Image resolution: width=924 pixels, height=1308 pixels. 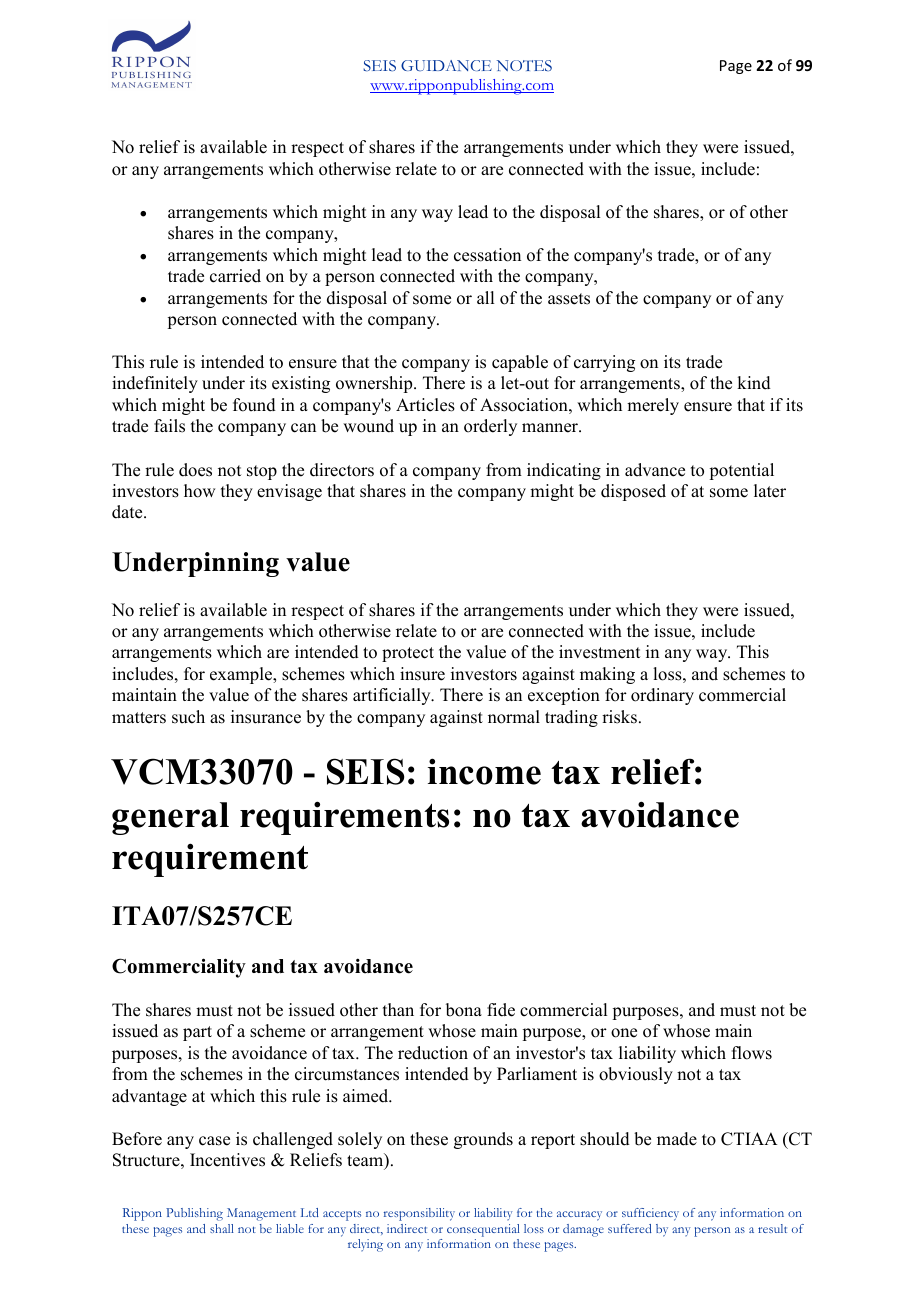 I want to click on responsibility, so click(x=419, y=1214).
